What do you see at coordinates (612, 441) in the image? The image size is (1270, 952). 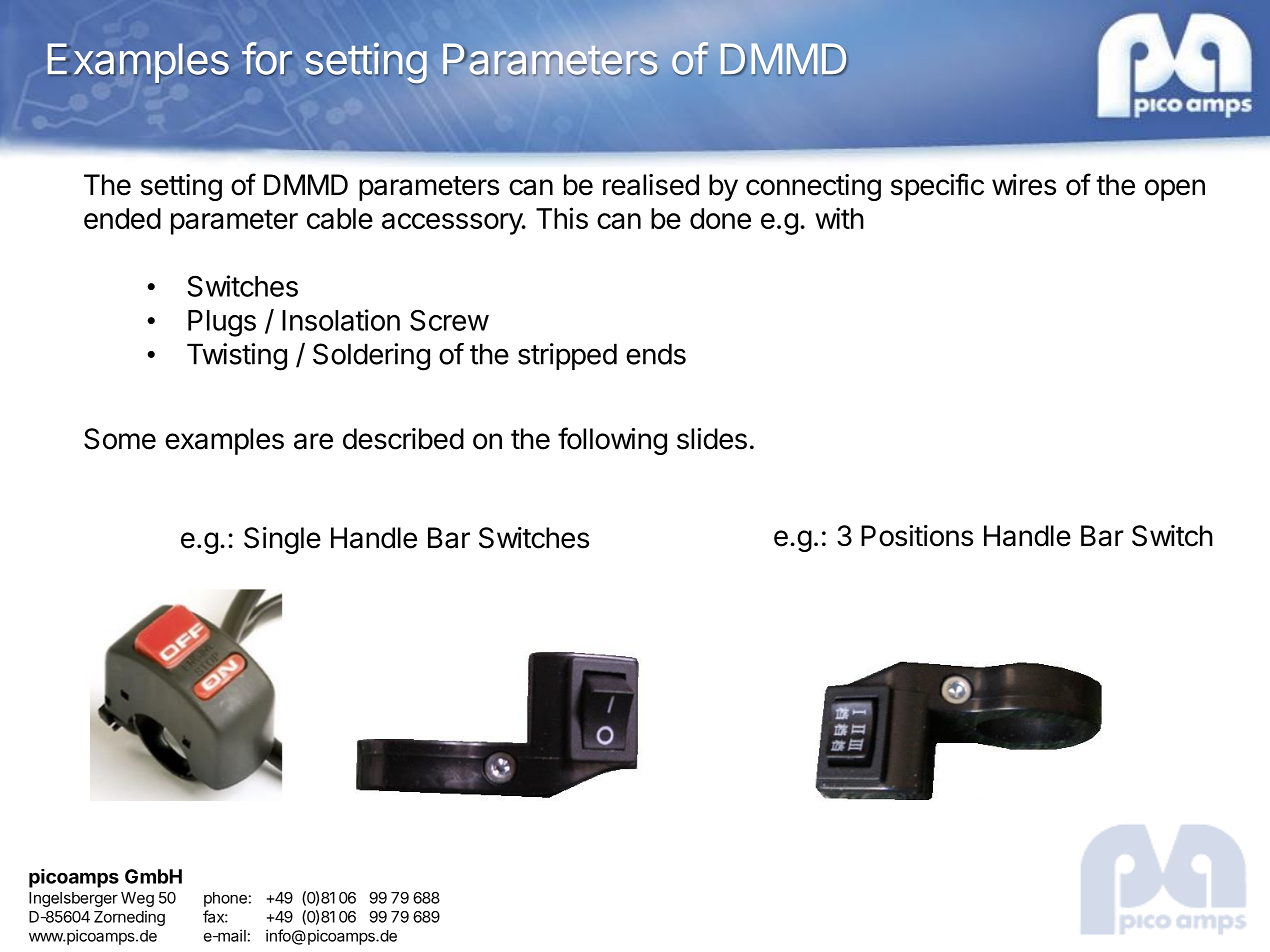 I see `following` at bounding box center [612, 441].
